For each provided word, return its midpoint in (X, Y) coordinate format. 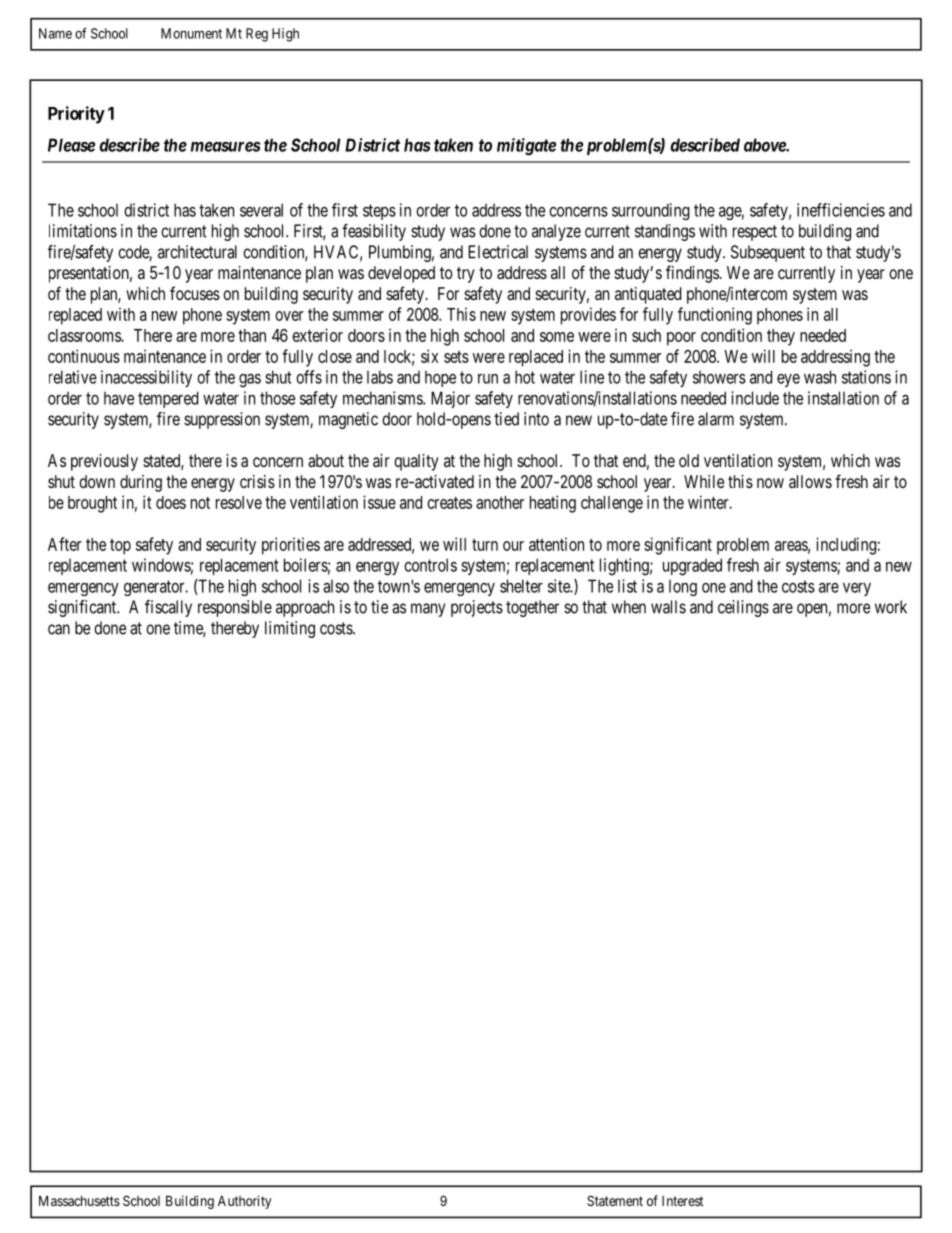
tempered (168, 399)
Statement (615, 1200)
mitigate (527, 147)
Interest (683, 1201)
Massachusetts (79, 1200)
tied (506, 419)
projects (477, 608)
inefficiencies (841, 210)
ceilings (743, 608)
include (755, 398)
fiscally (168, 608)
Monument (191, 33)
